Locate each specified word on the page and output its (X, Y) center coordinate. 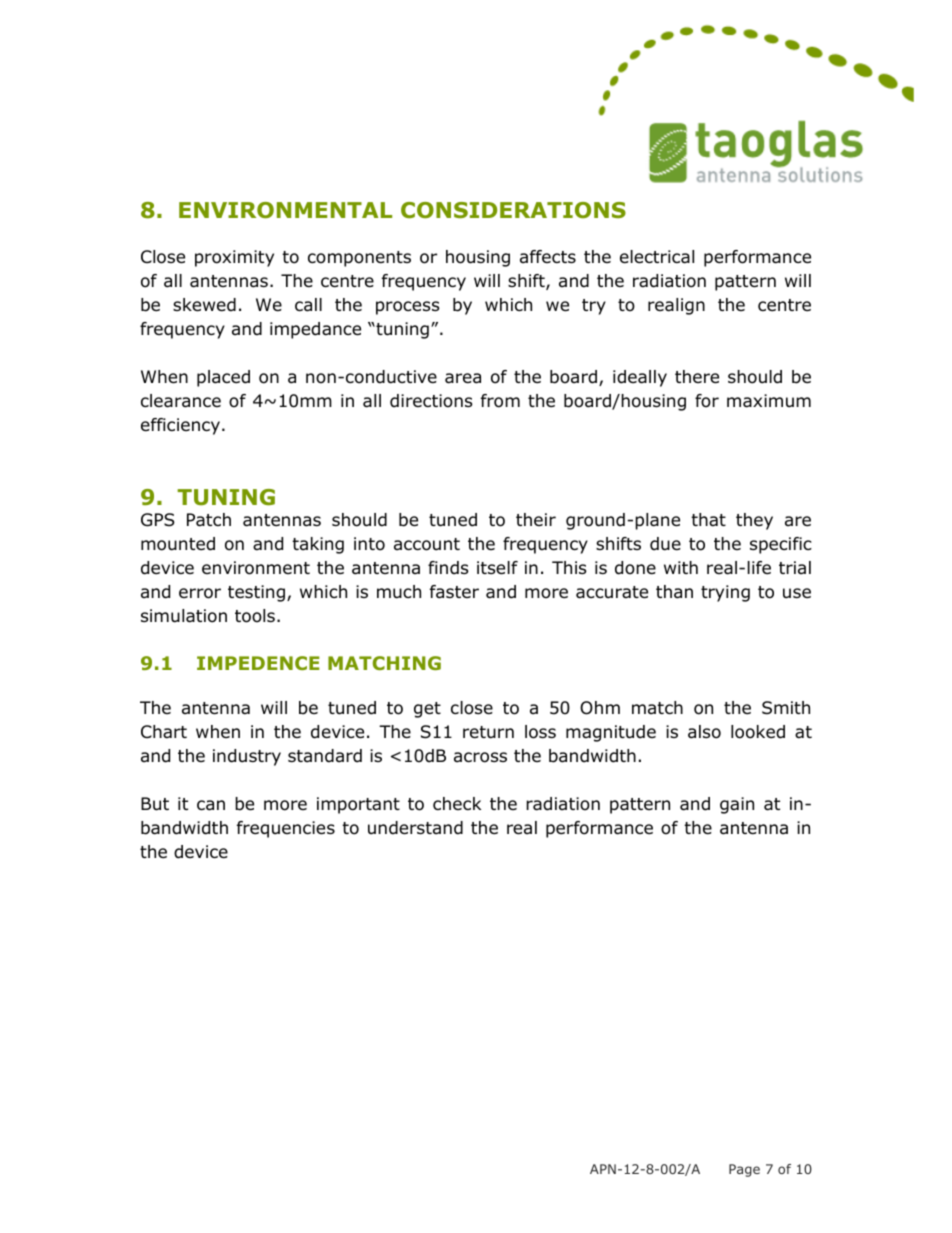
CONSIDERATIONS (513, 210)
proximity (234, 258)
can (211, 805)
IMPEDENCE (258, 663)
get (427, 710)
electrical (657, 257)
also (704, 732)
